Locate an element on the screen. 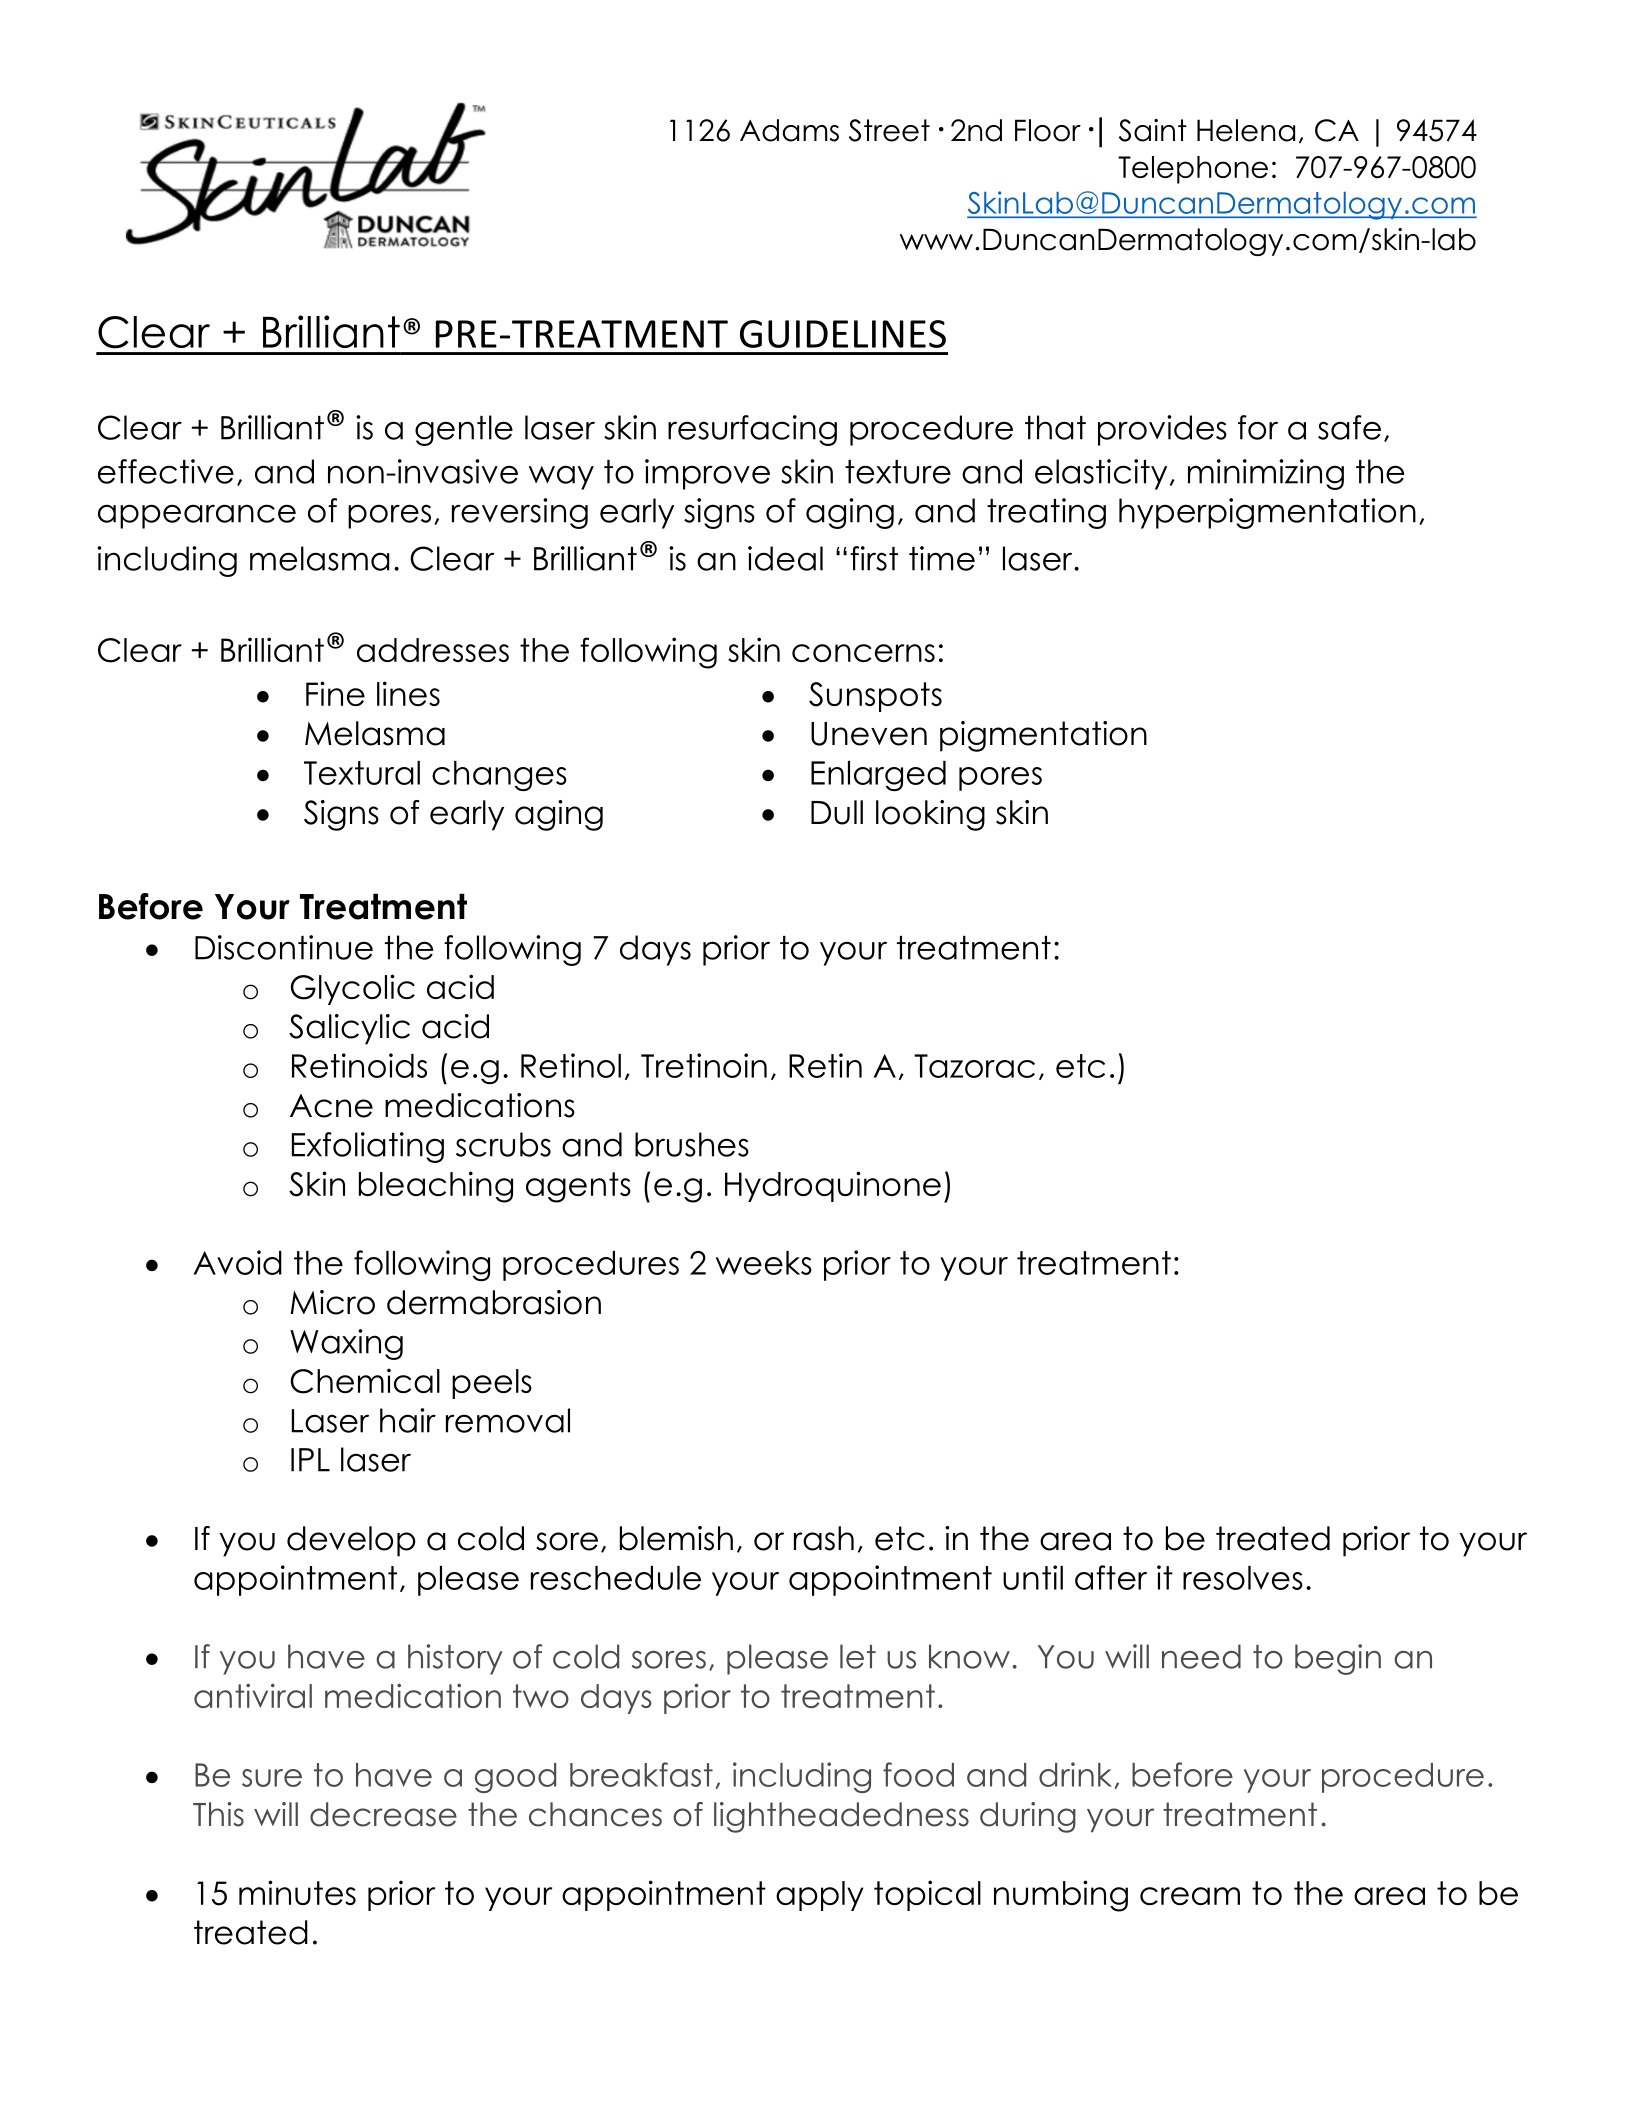  brushes is located at coordinates (692, 1144).
